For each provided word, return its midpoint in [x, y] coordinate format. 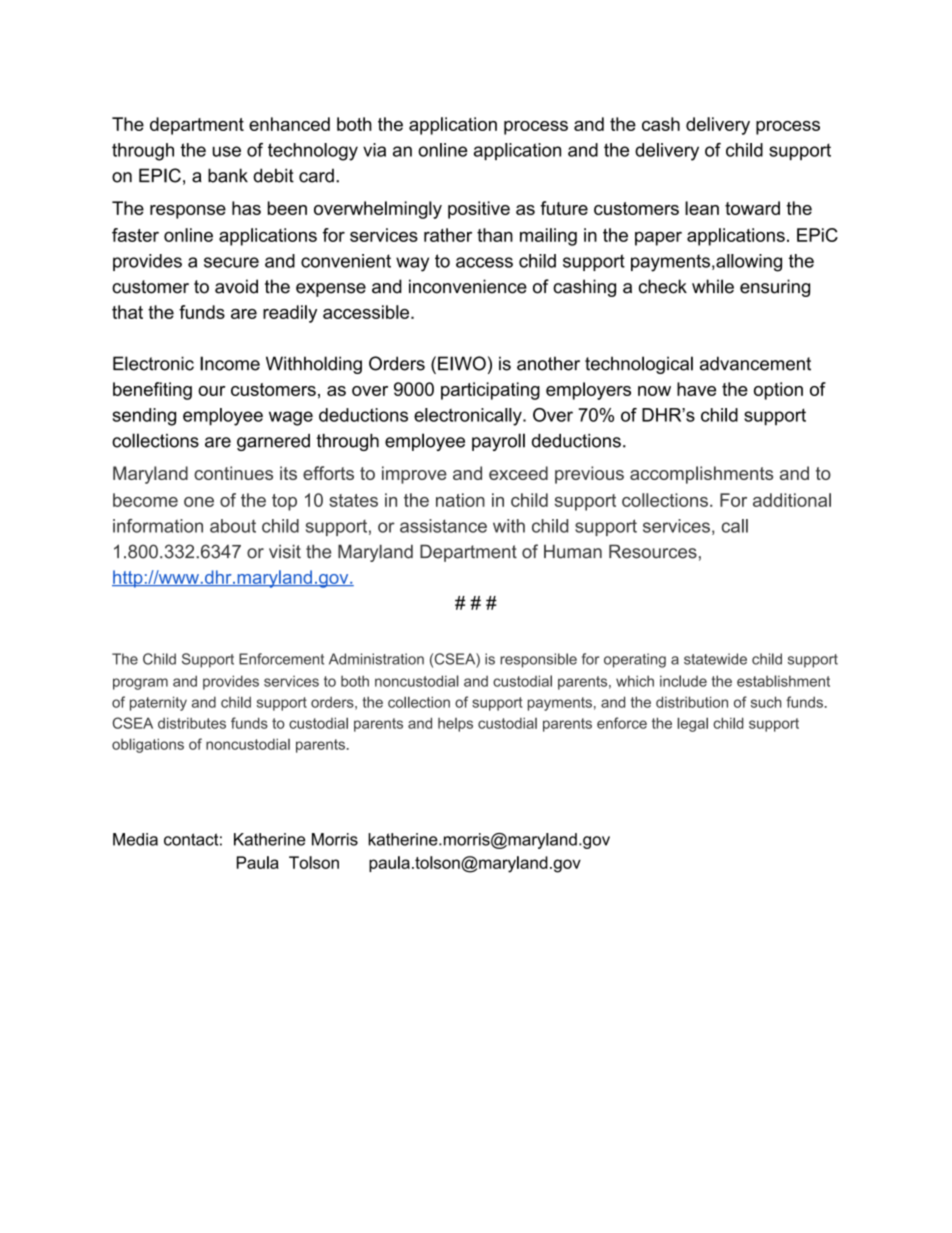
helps [455, 725]
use [227, 151]
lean [702, 208]
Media [135, 839]
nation [460, 500]
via [374, 150]
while [713, 286]
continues [233, 473]
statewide [715, 659]
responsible [538, 660]
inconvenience [468, 286]
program [140, 684]
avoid [236, 286]
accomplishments [701, 475]
